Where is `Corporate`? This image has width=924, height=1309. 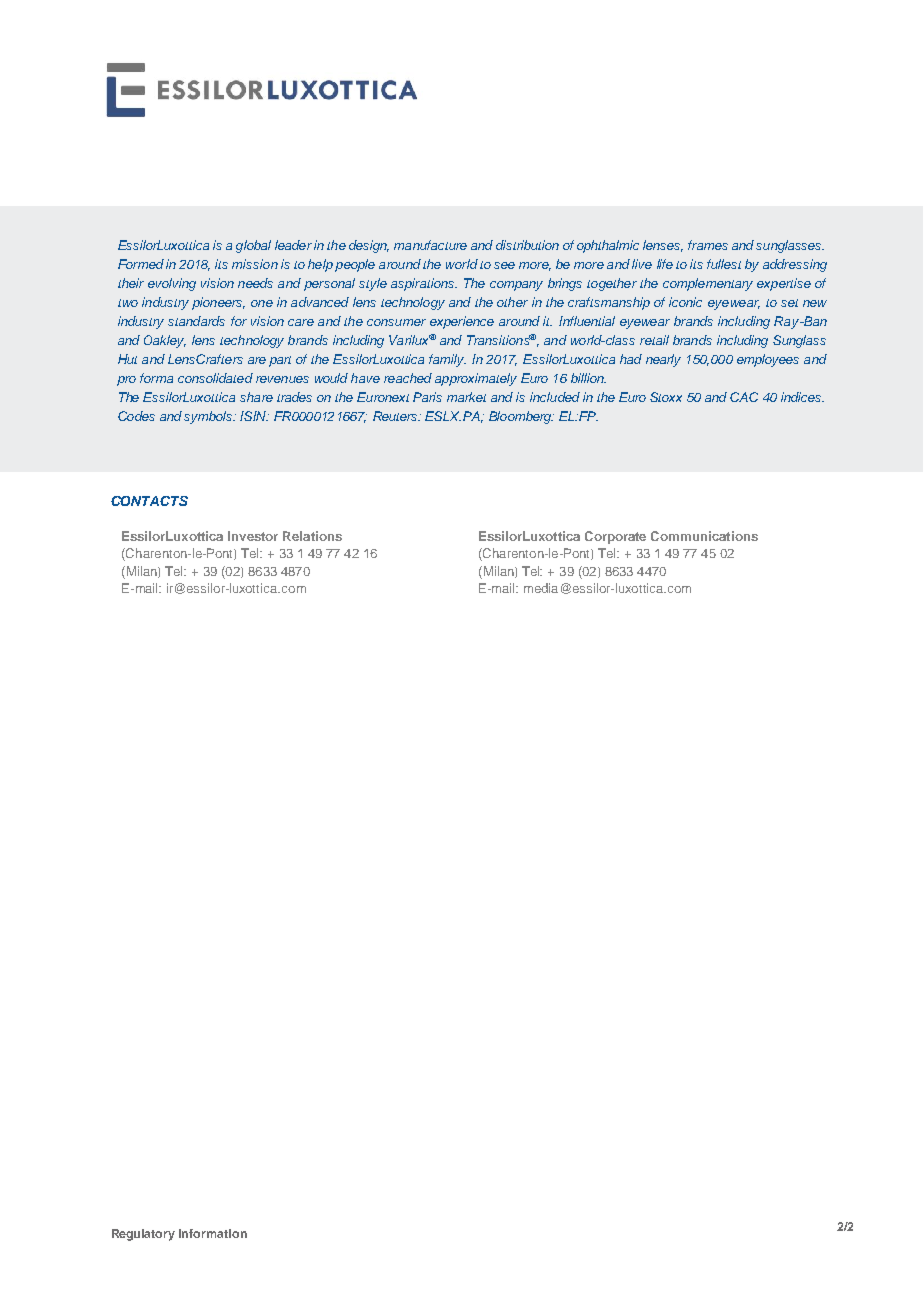
Corporate is located at coordinates (615, 537).
